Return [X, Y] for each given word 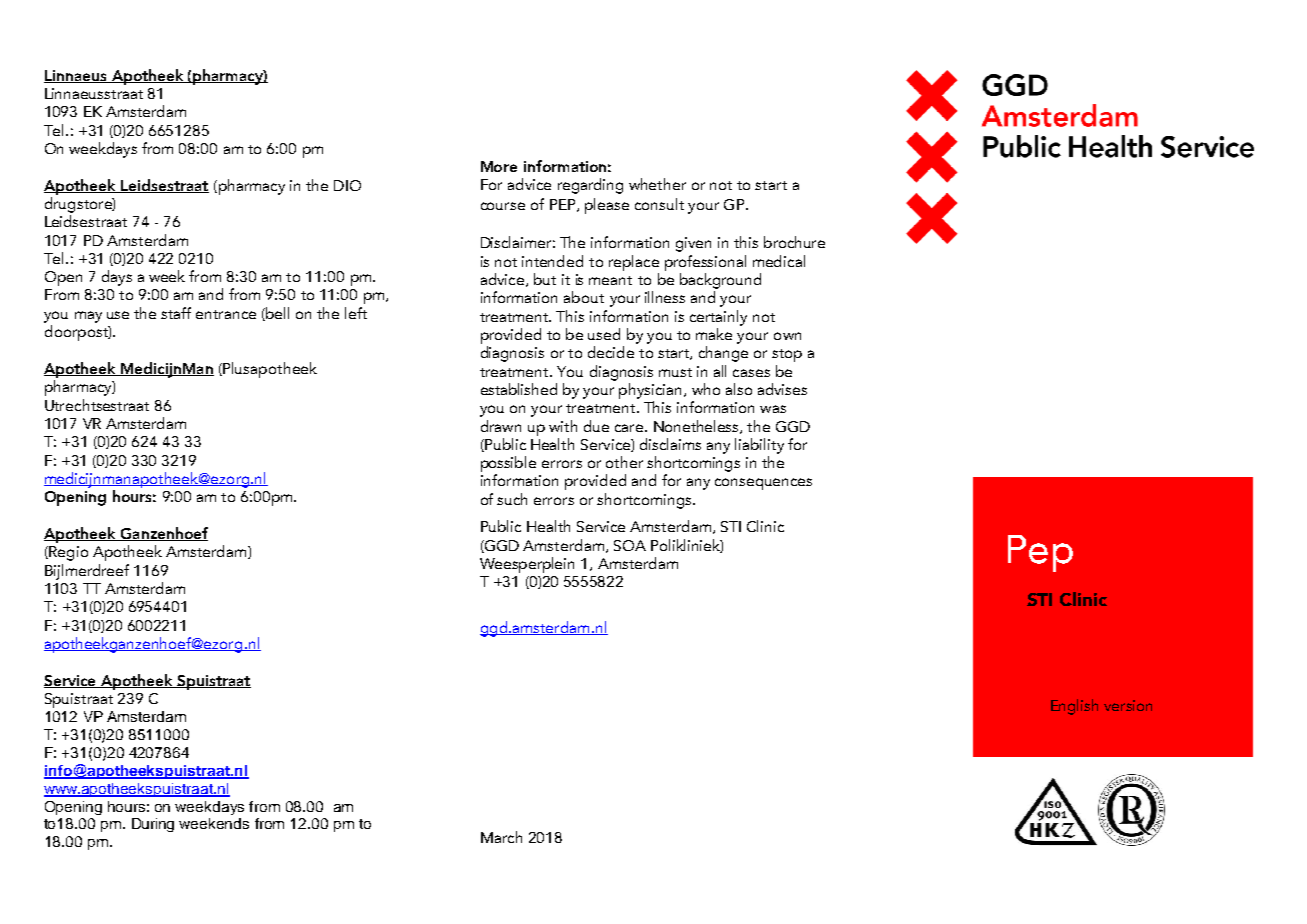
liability [759, 446]
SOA [630, 545]
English [1074, 707]
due [596, 426]
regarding [590, 186]
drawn [501, 426]
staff [176, 313]
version [1128, 705]
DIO [347, 185]
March [501, 837]
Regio [67, 553]
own [787, 336]
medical [779, 261]
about [584, 297]
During [153, 825]
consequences [763, 484]
